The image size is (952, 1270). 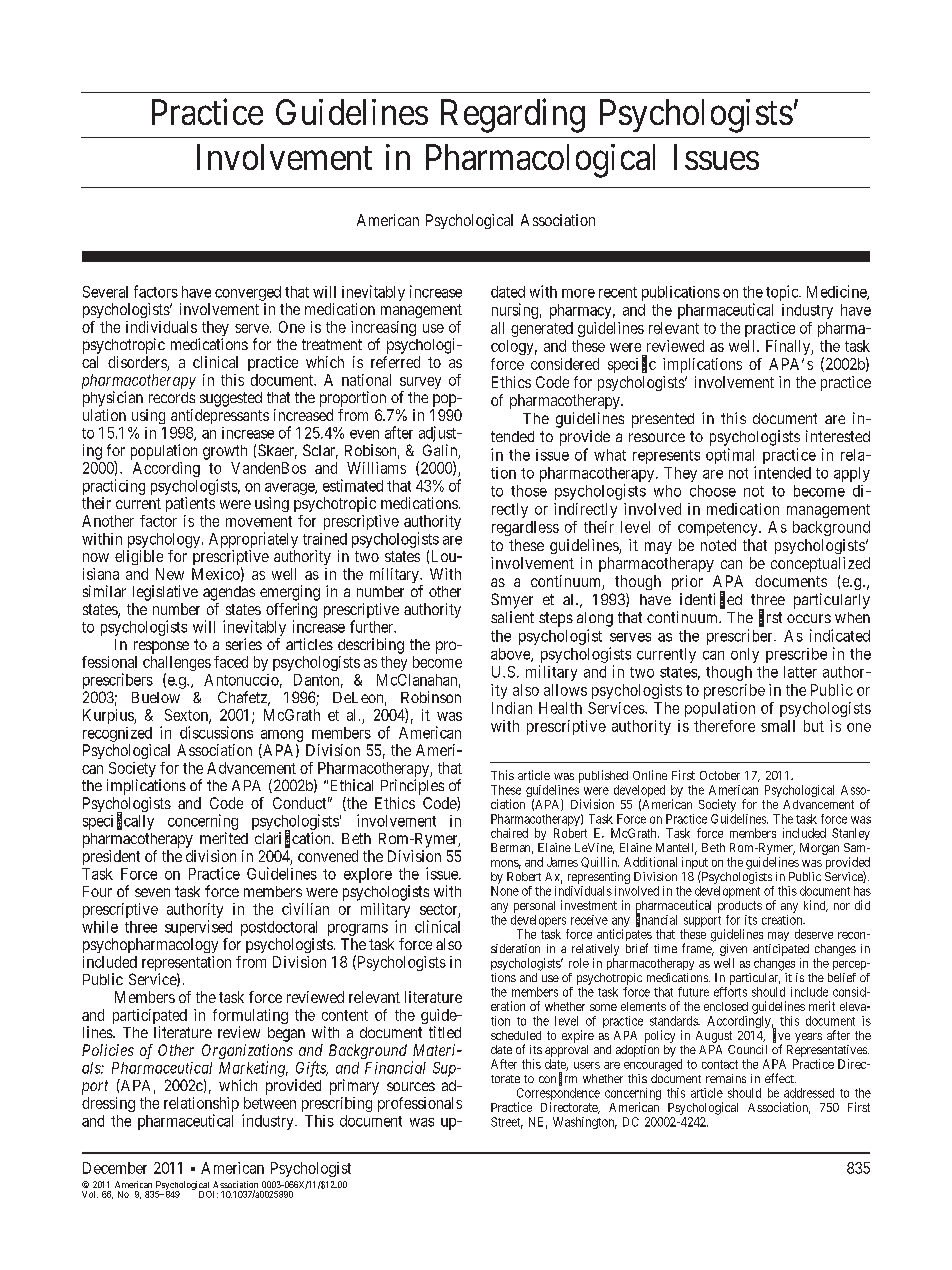 I want to click on topic, so click(x=783, y=293).
